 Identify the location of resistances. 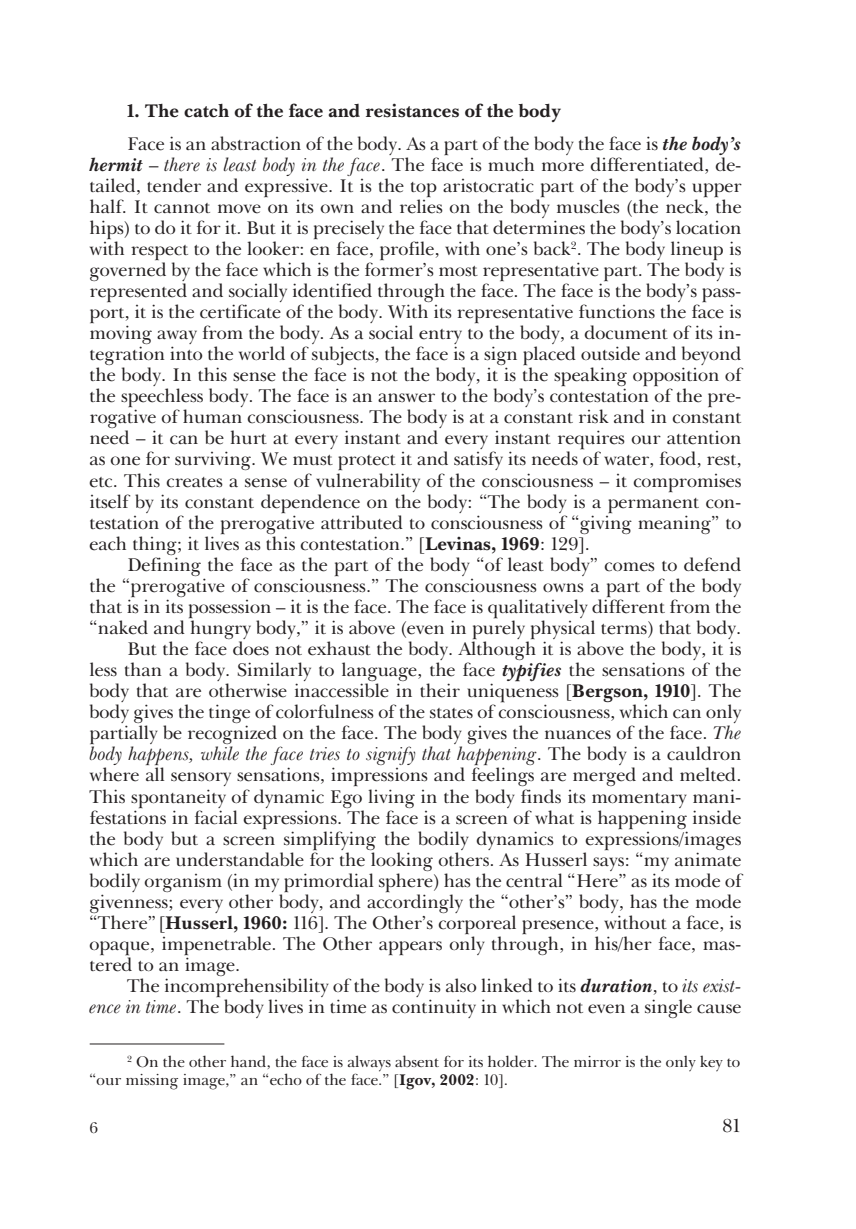
(412, 110).
